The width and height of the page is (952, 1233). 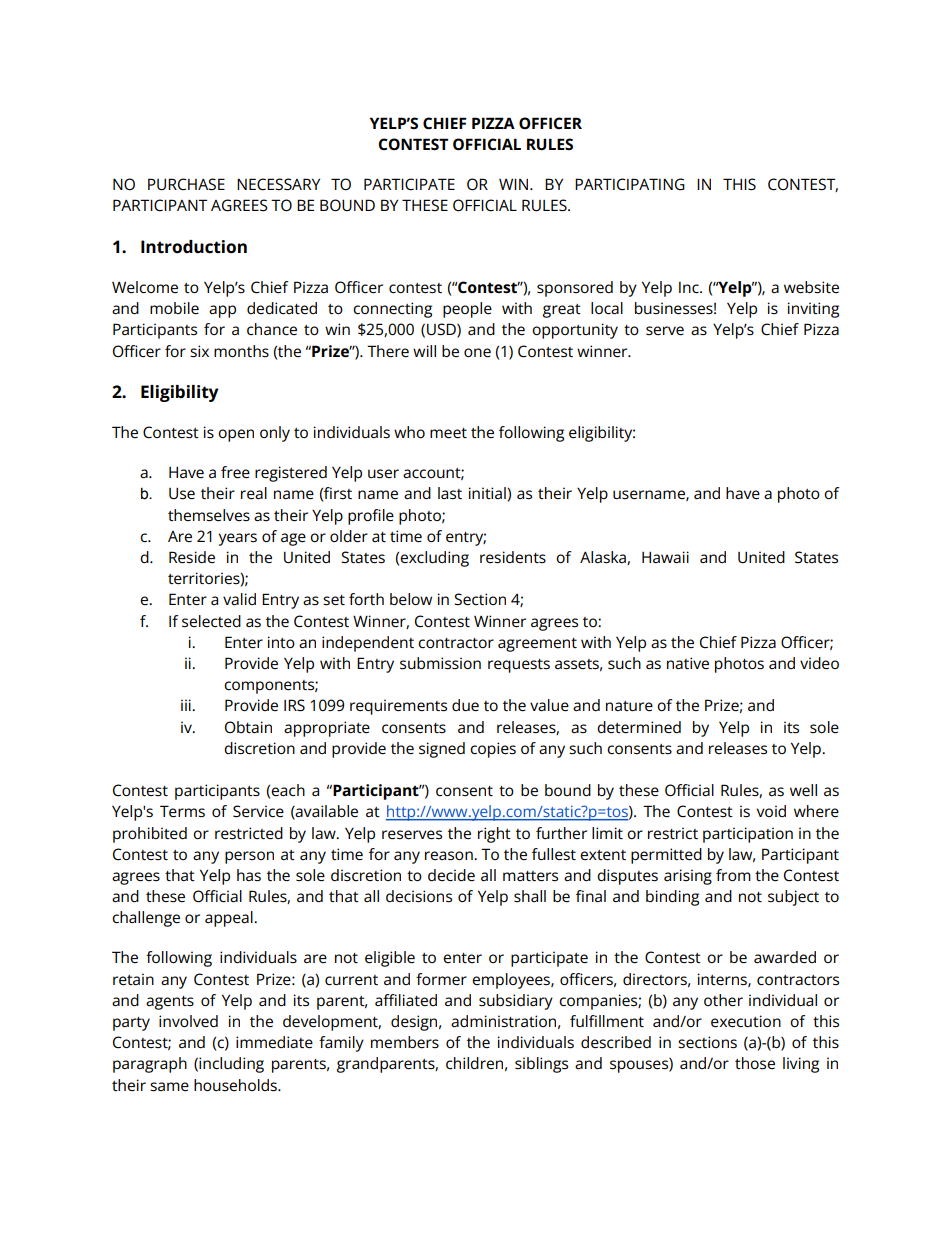 What do you see at coordinates (186, 184) in the page?
I see `PURCHASE` at bounding box center [186, 184].
